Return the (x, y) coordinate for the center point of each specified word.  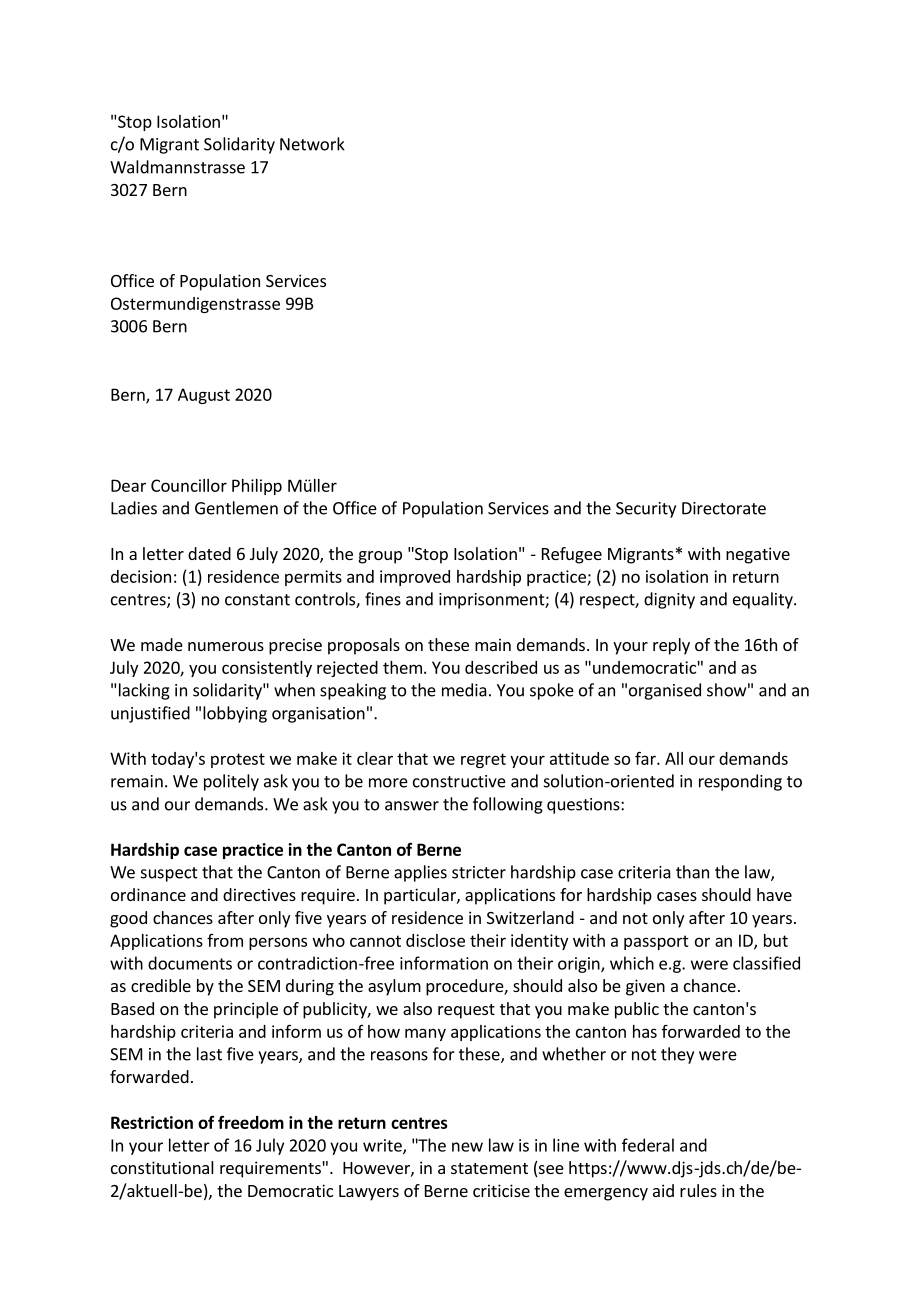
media (464, 690)
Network (312, 144)
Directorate (724, 508)
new (467, 1147)
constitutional (162, 1167)
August (204, 396)
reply (671, 646)
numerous (226, 646)
